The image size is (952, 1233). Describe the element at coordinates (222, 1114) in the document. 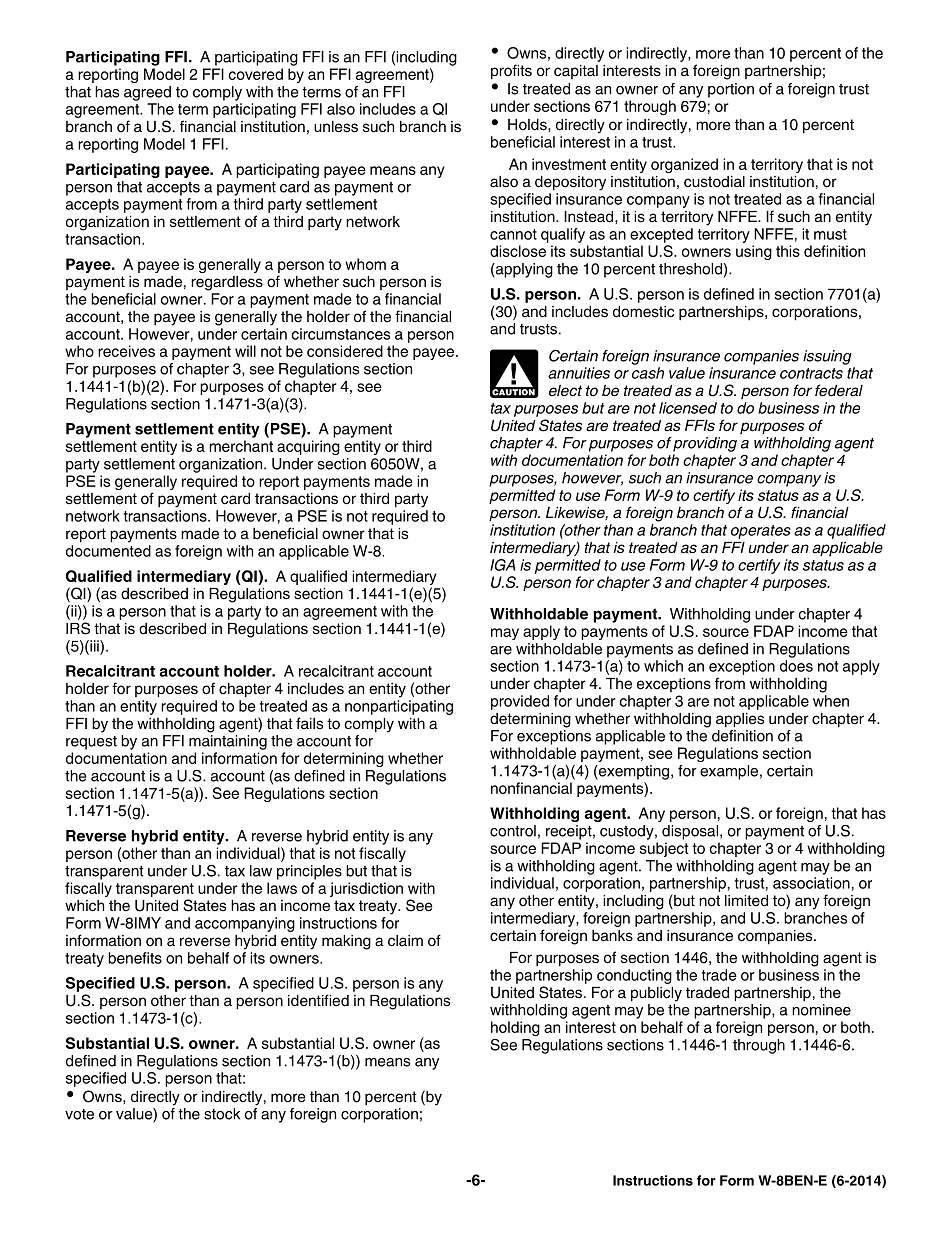

I see `stock` at that location.
